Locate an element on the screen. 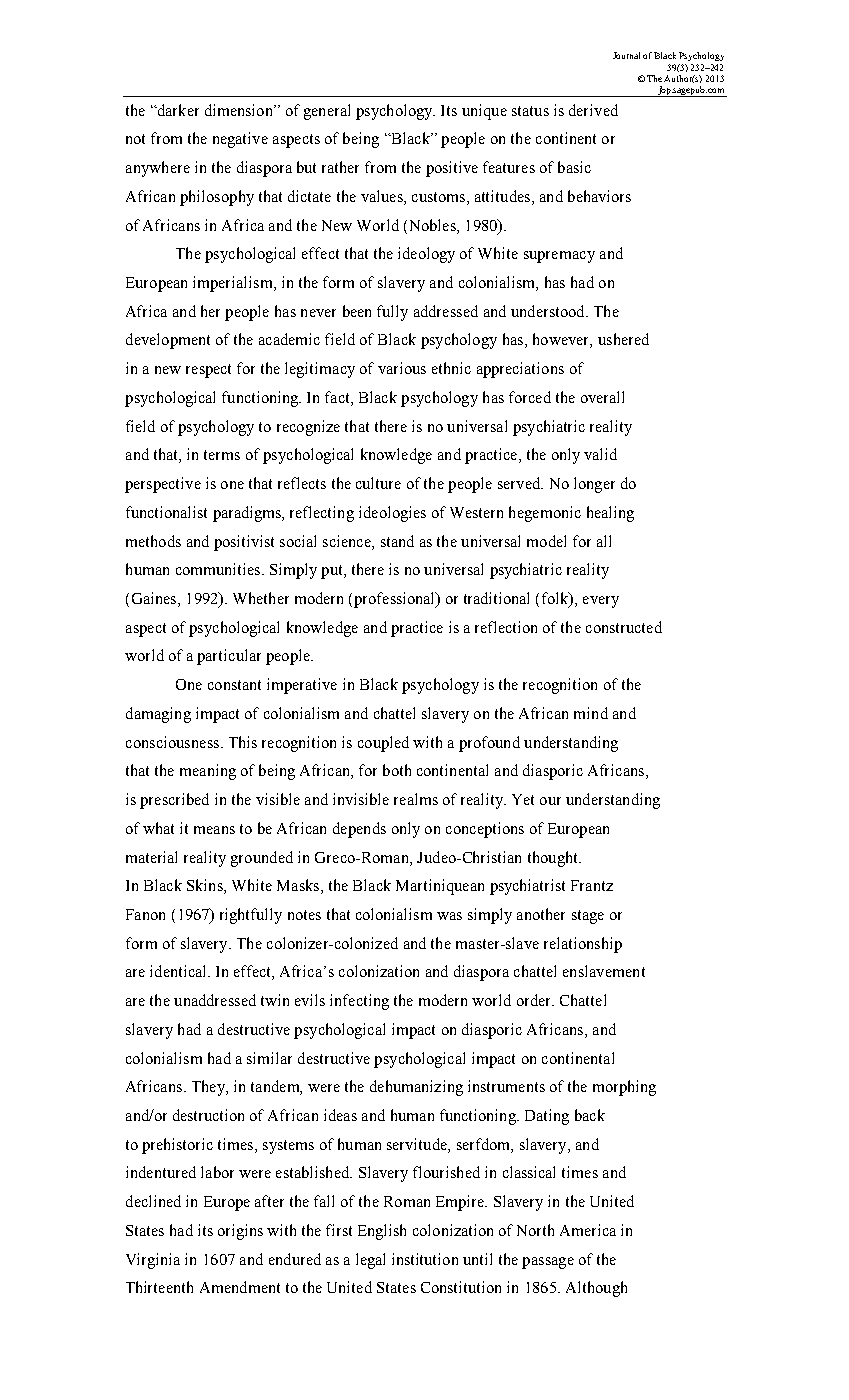 The height and width of the screenshot is (1400, 849). identical is located at coordinates (179, 971).
